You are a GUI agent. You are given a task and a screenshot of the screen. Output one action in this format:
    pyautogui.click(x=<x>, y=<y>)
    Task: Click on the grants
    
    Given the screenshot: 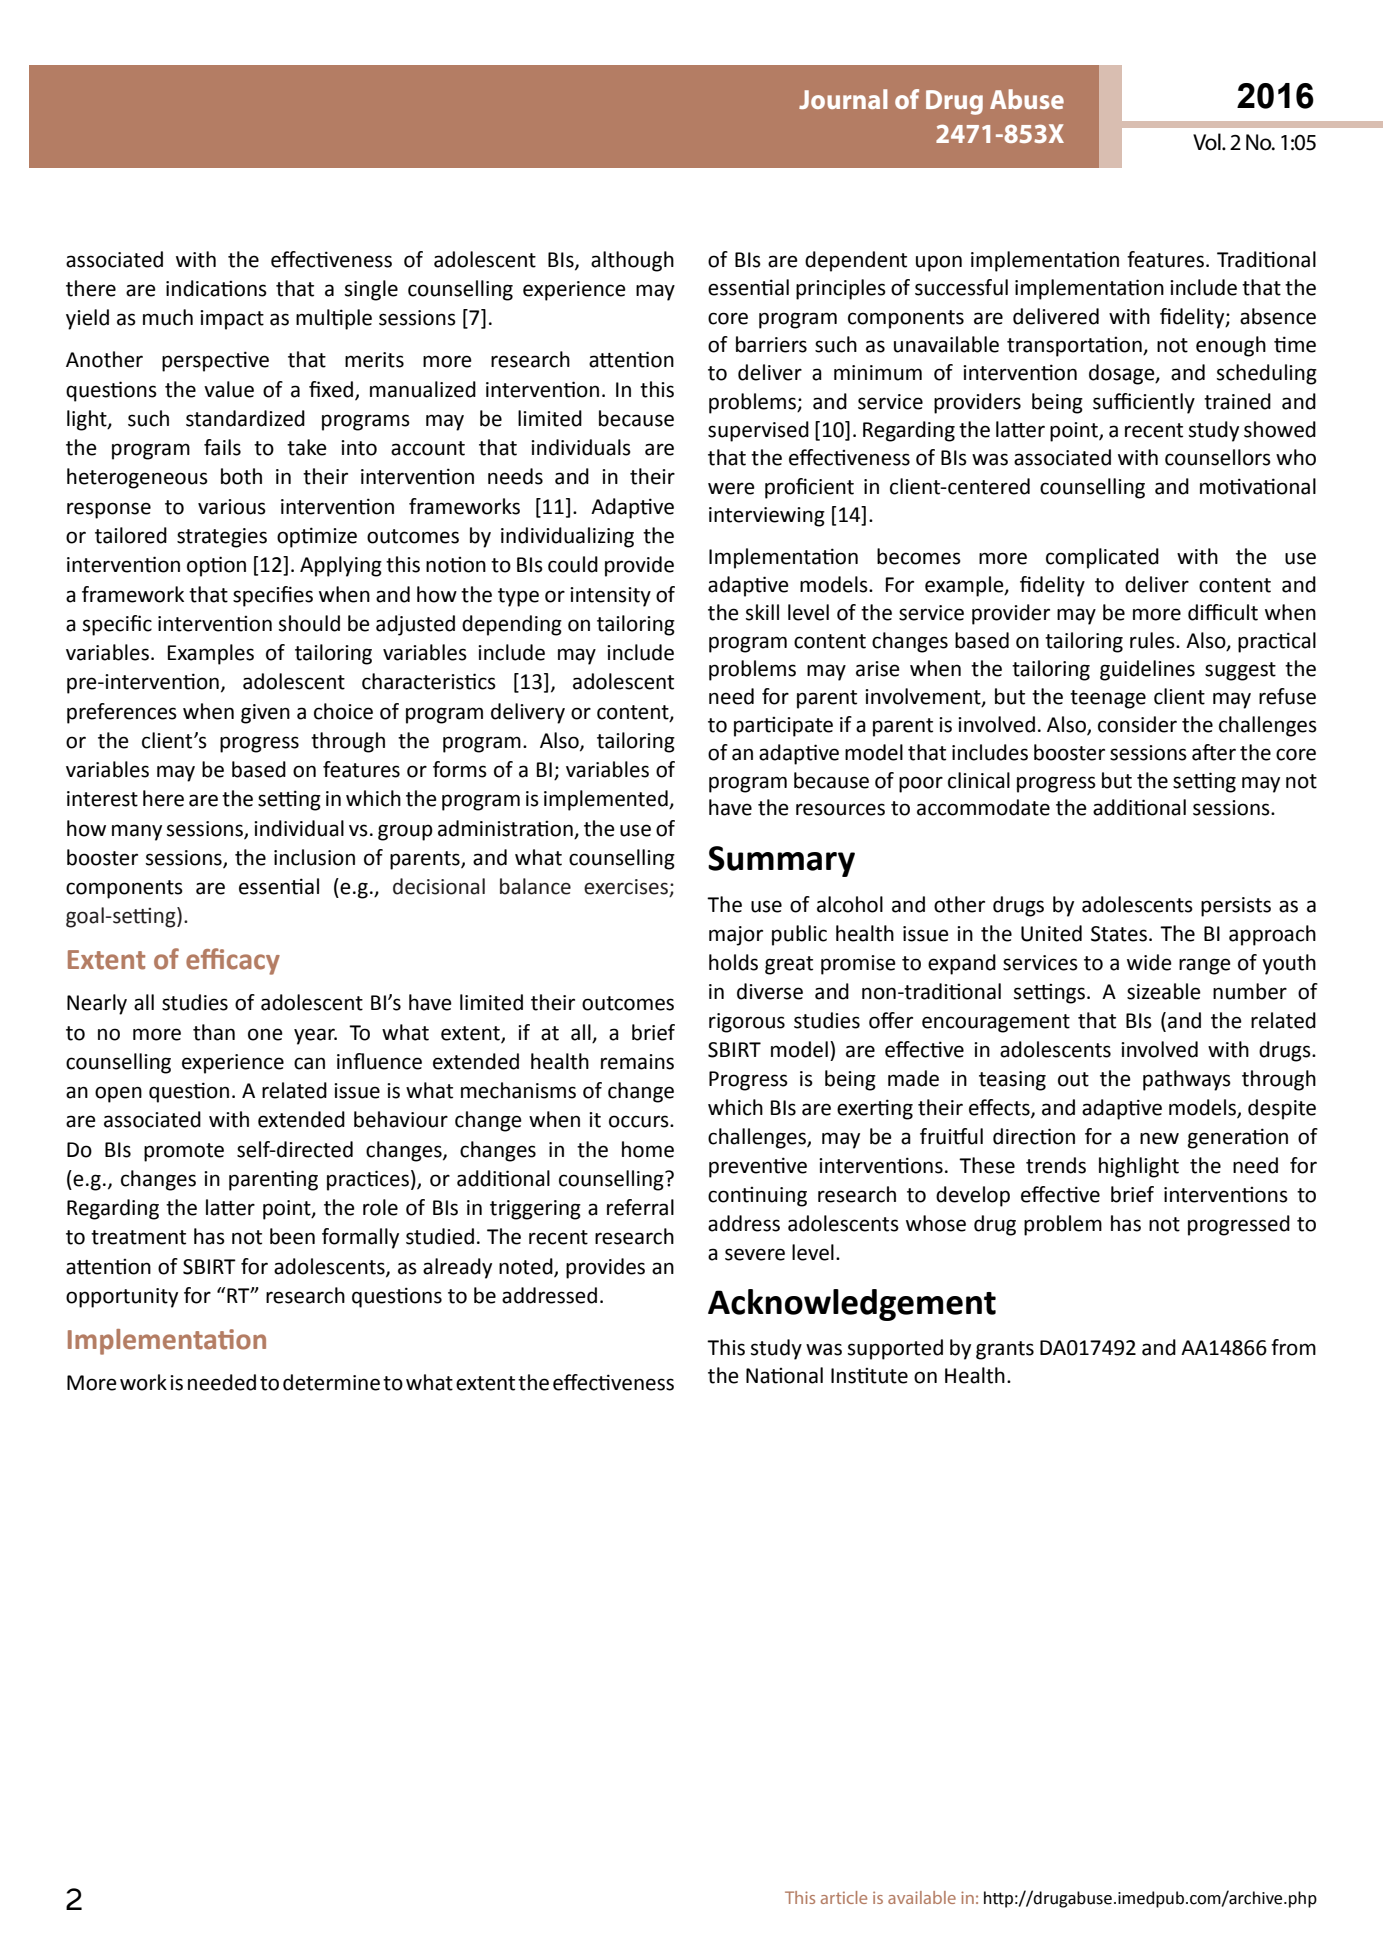 What is the action you would take?
    pyautogui.click(x=1005, y=1350)
